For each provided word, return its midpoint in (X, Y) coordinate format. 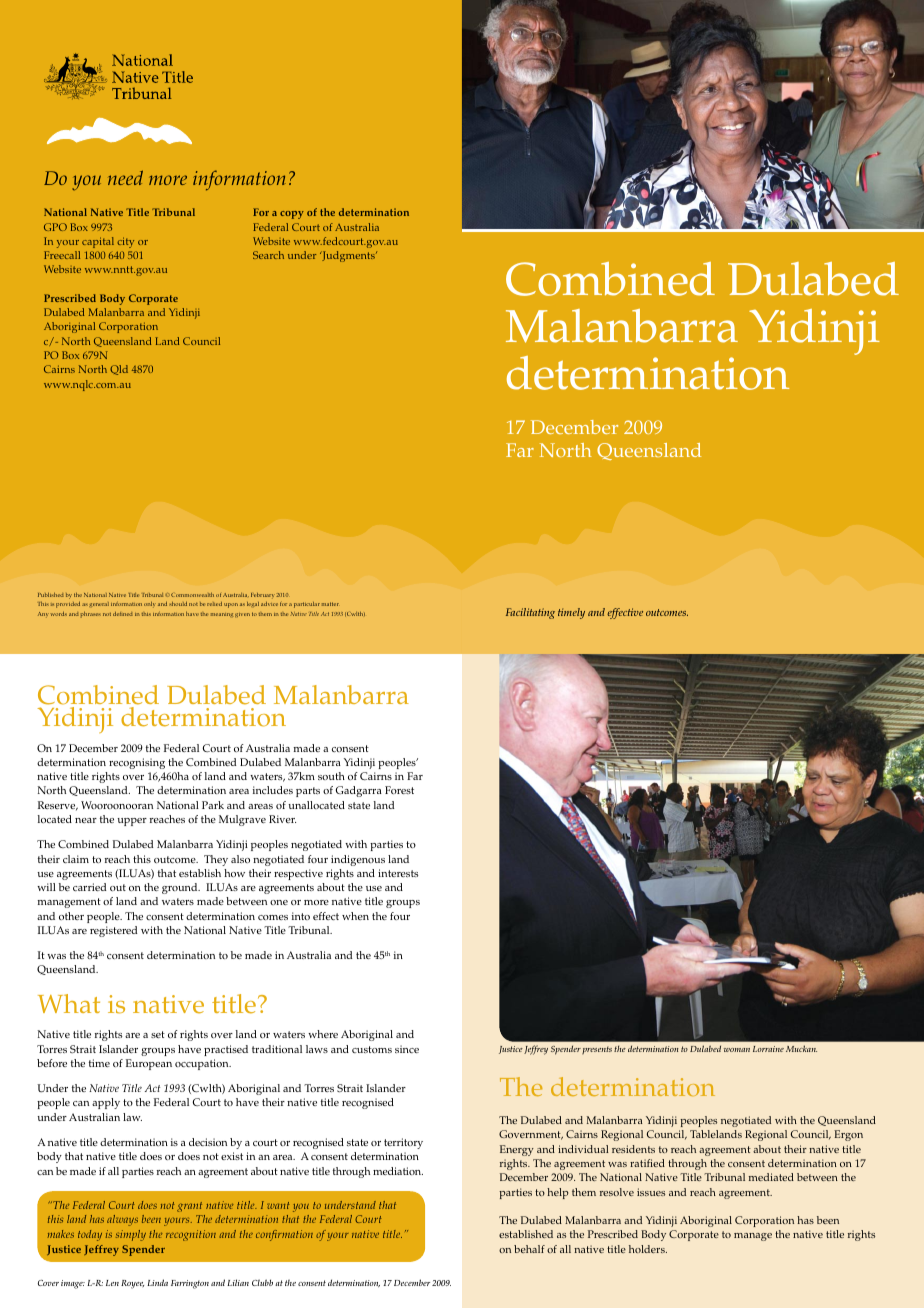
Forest (399, 790)
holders (648, 1249)
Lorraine (768, 1049)
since (407, 1049)
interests (398, 873)
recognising (137, 763)
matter (330, 604)
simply (131, 1235)
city (125, 242)
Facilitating (530, 613)
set (158, 1034)
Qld (119, 370)
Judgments (348, 256)
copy (292, 215)
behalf (529, 1249)
